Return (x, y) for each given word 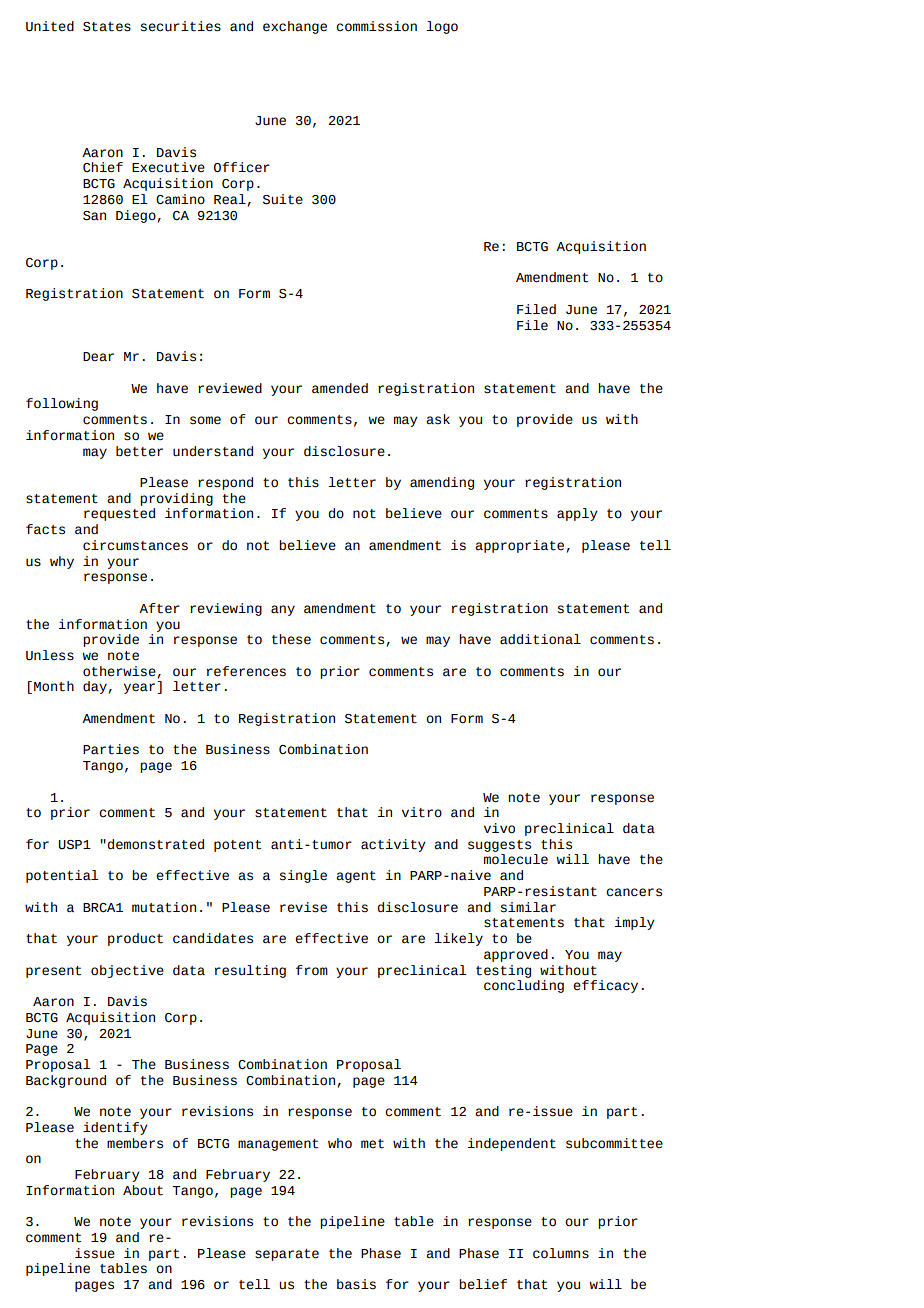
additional (540, 639)
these (291, 639)
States (107, 27)
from (312, 970)
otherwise (119, 671)
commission (376, 26)
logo (442, 27)
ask (438, 419)
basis (356, 1284)
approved (516, 955)
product (135, 939)
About (143, 1190)
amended (340, 388)
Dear (98, 357)
